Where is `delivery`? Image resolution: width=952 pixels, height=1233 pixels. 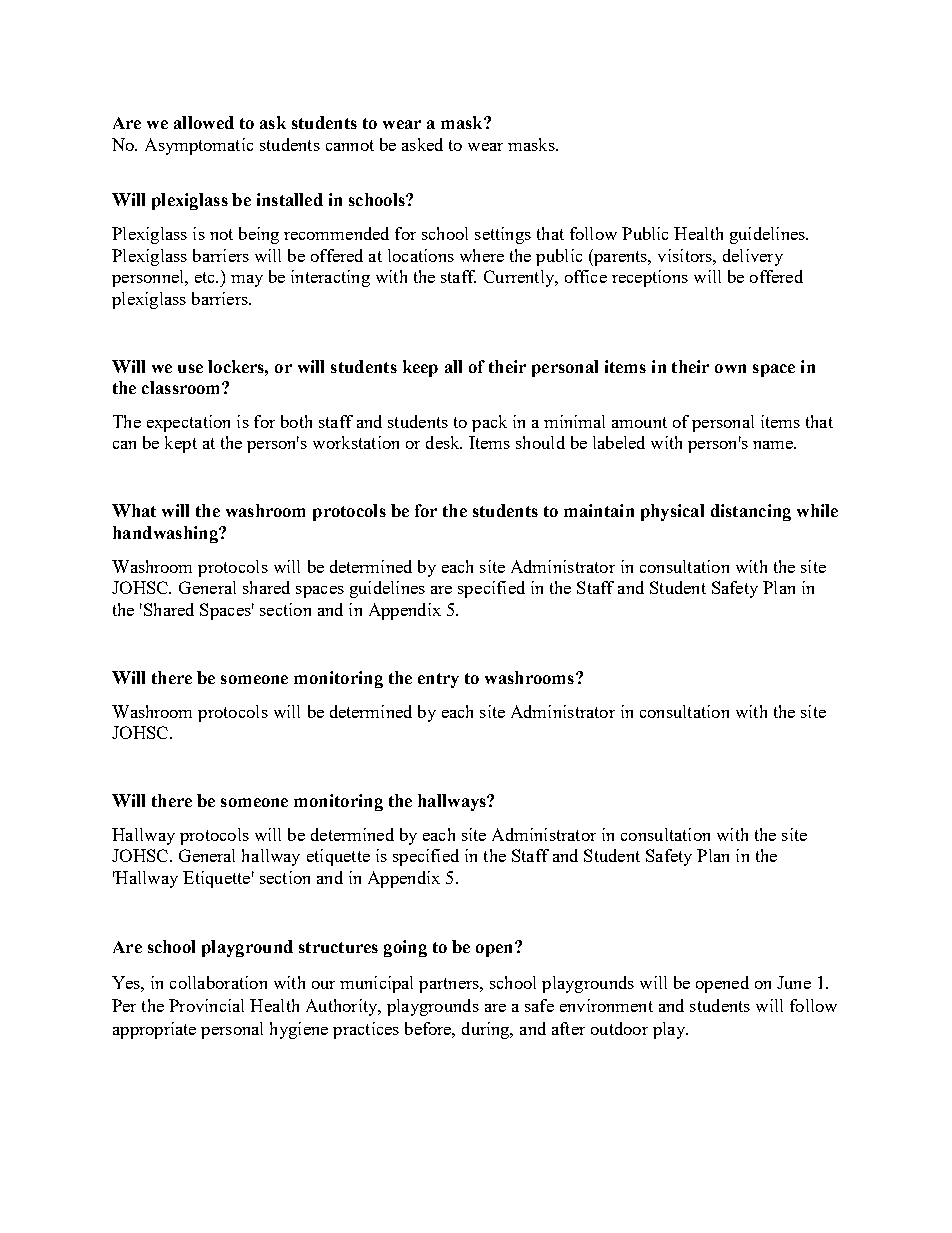 delivery is located at coordinates (753, 257).
